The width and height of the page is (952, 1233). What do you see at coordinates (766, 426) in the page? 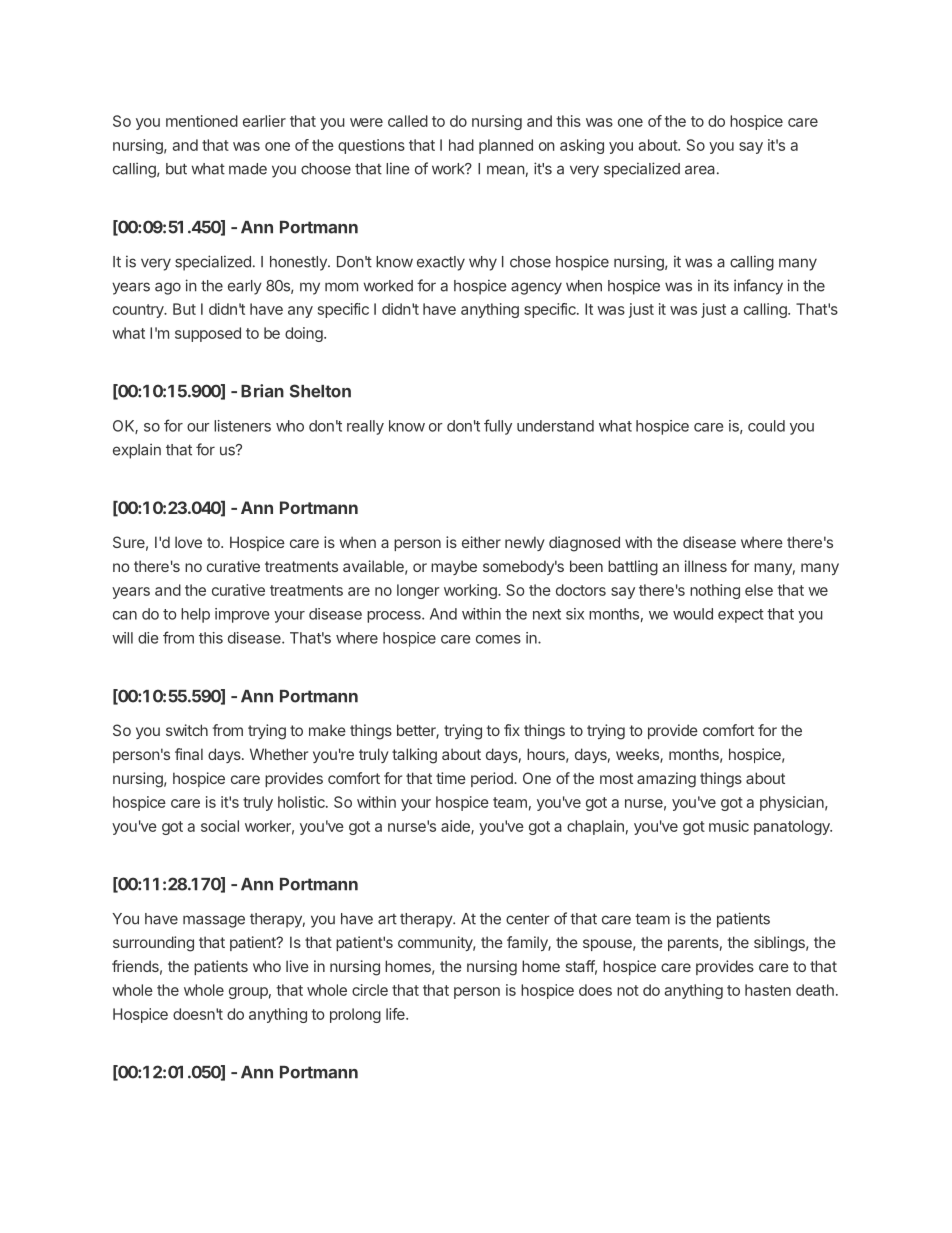
I see `could` at bounding box center [766, 426].
